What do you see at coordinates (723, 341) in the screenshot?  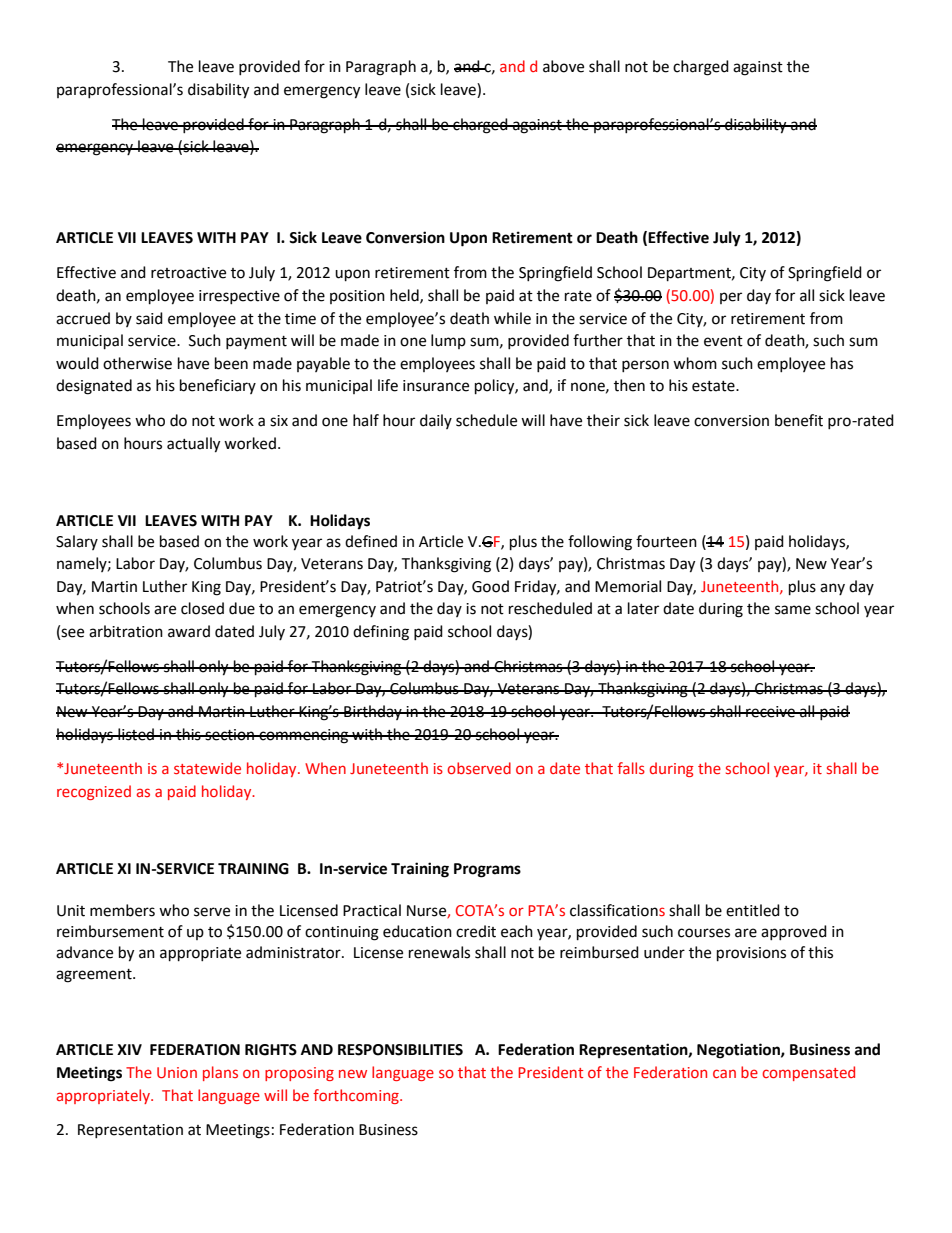 I see `event` at bounding box center [723, 341].
